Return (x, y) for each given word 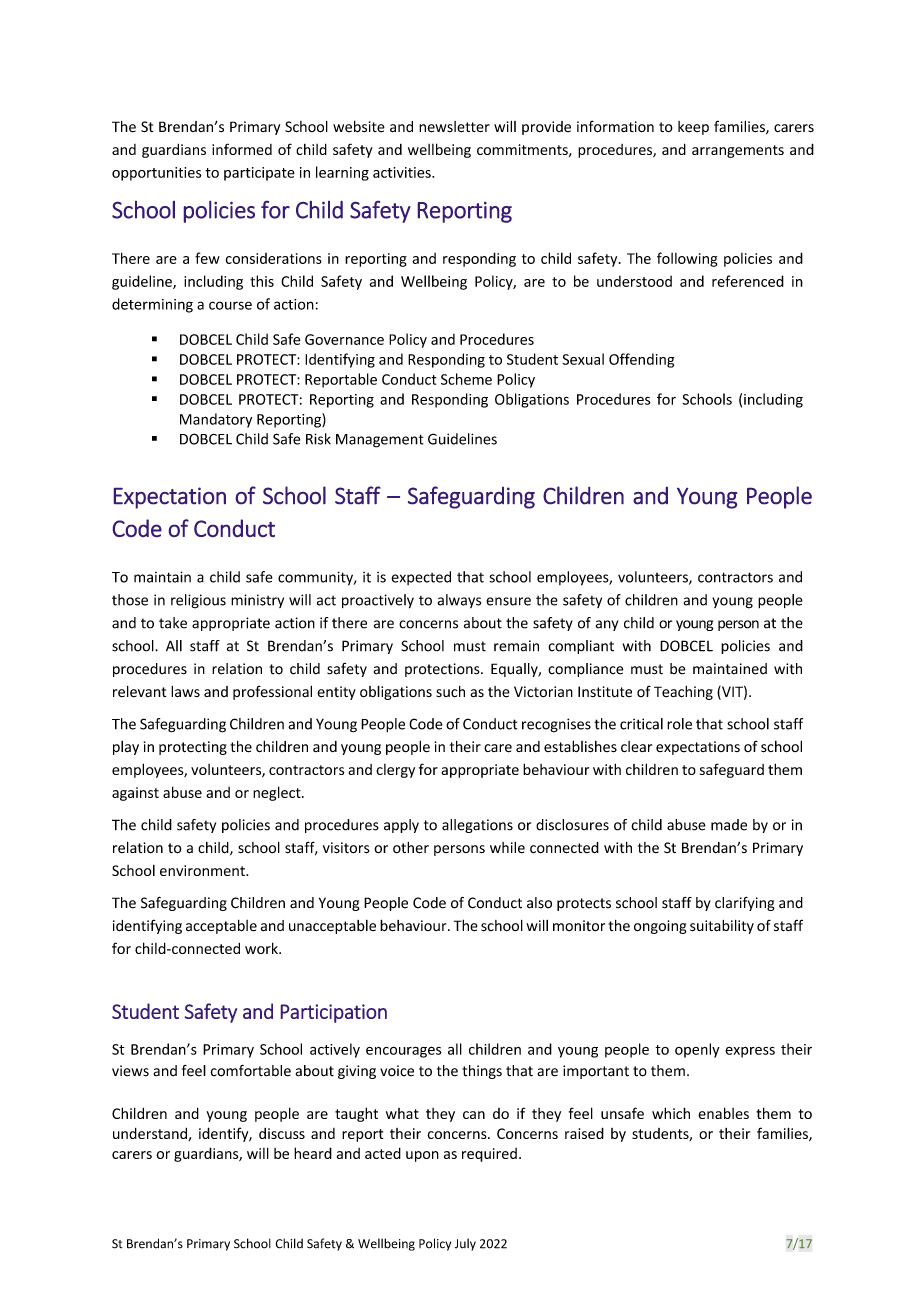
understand (151, 1134)
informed (242, 149)
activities (403, 172)
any (607, 625)
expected (421, 578)
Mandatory (216, 420)
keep (693, 128)
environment (203, 870)
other (411, 848)
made (729, 825)
